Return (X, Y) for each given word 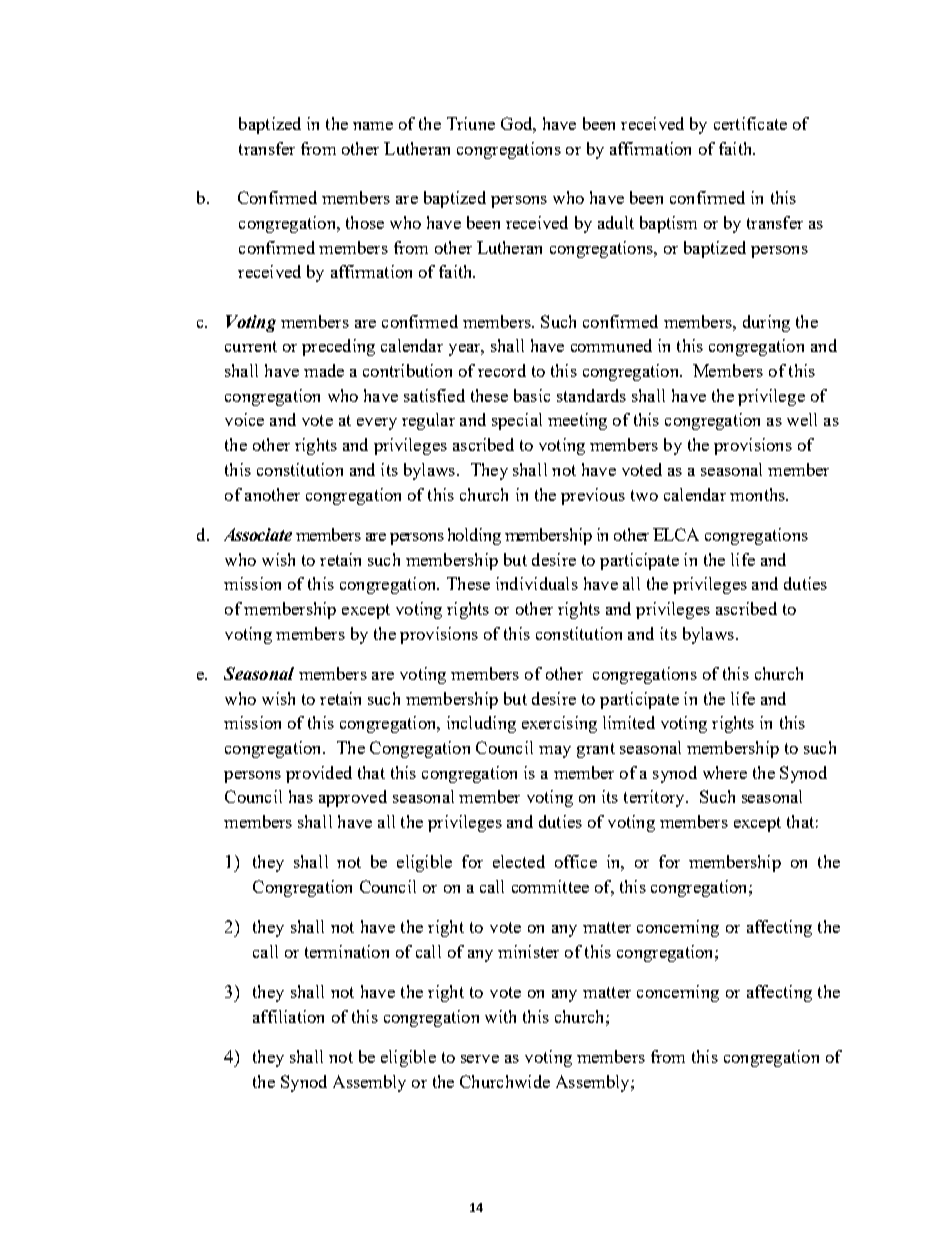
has (301, 796)
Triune (471, 123)
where (725, 772)
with (500, 1016)
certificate (750, 123)
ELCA (676, 534)
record (502, 370)
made (324, 370)
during (766, 323)
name (373, 126)
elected (519, 861)
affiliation (288, 1016)
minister (528, 951)
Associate (258, 534)
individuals (537, 583)
